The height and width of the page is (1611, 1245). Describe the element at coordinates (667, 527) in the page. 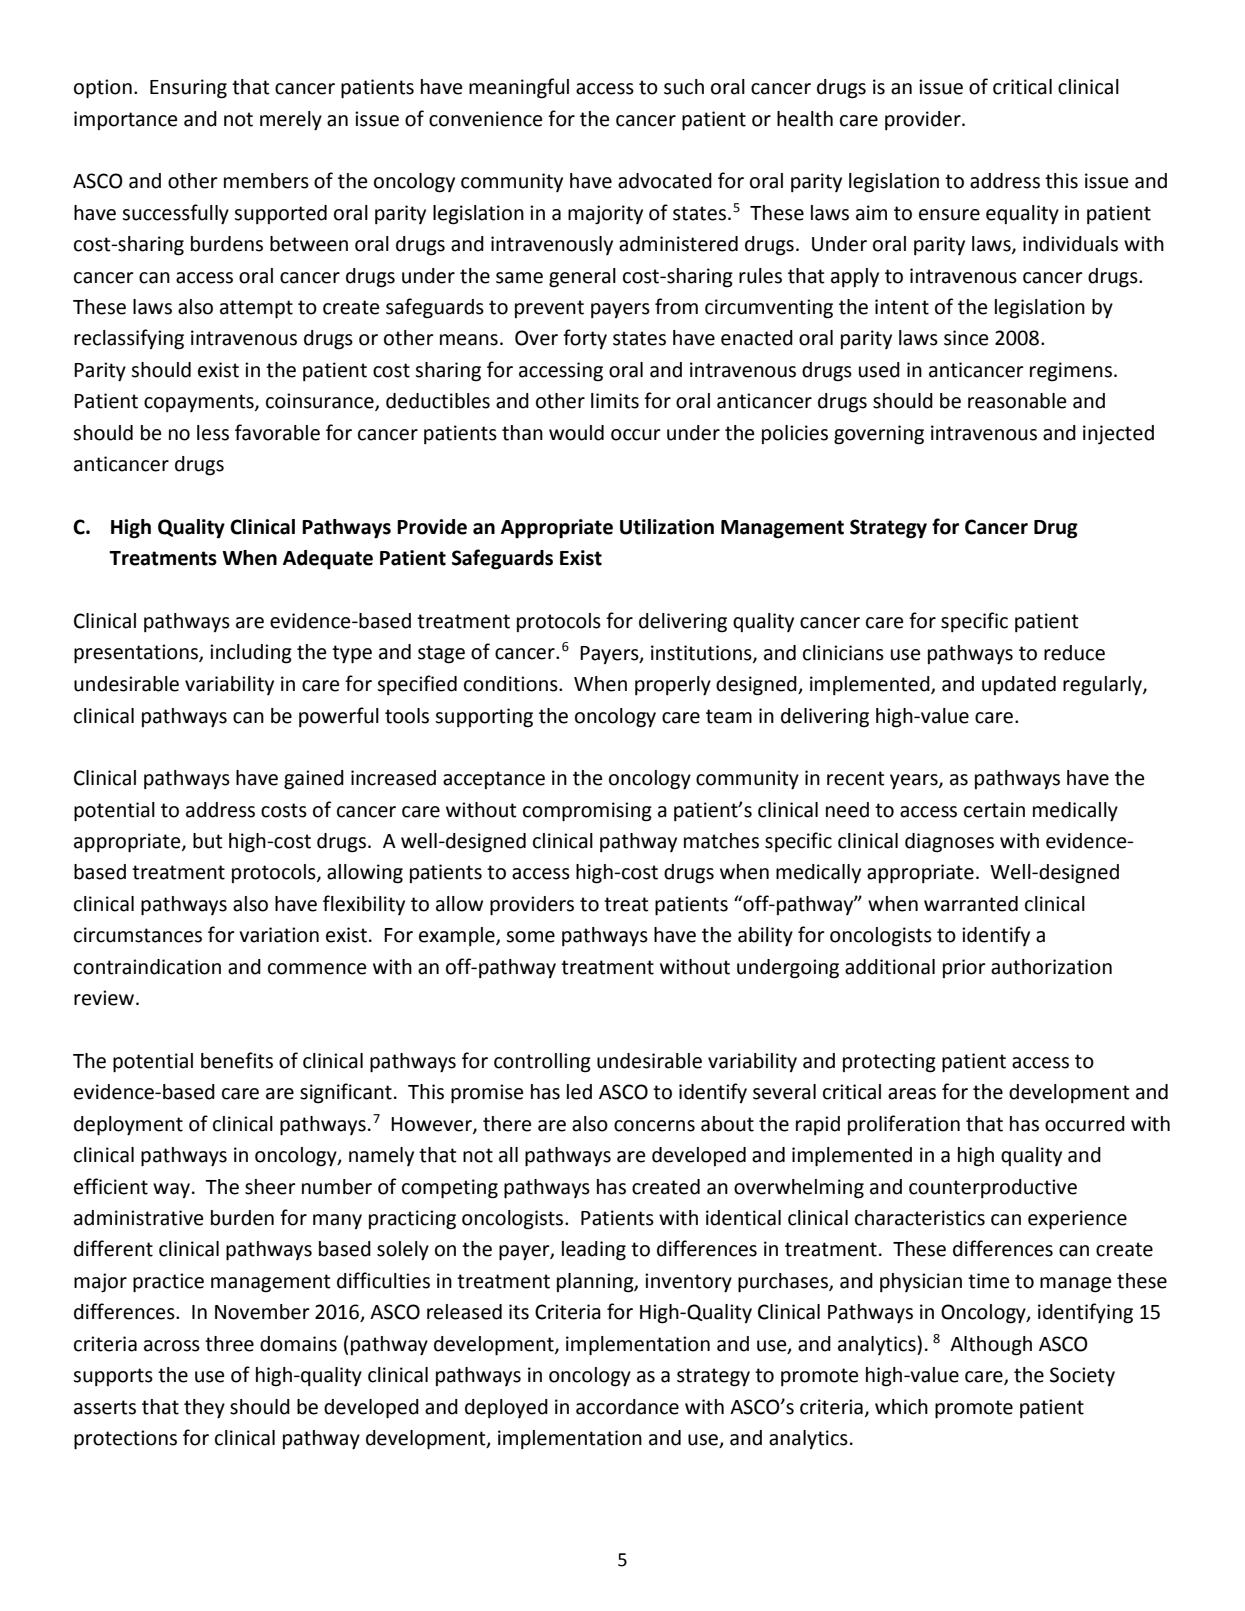

I see `Utilization` at that location.
